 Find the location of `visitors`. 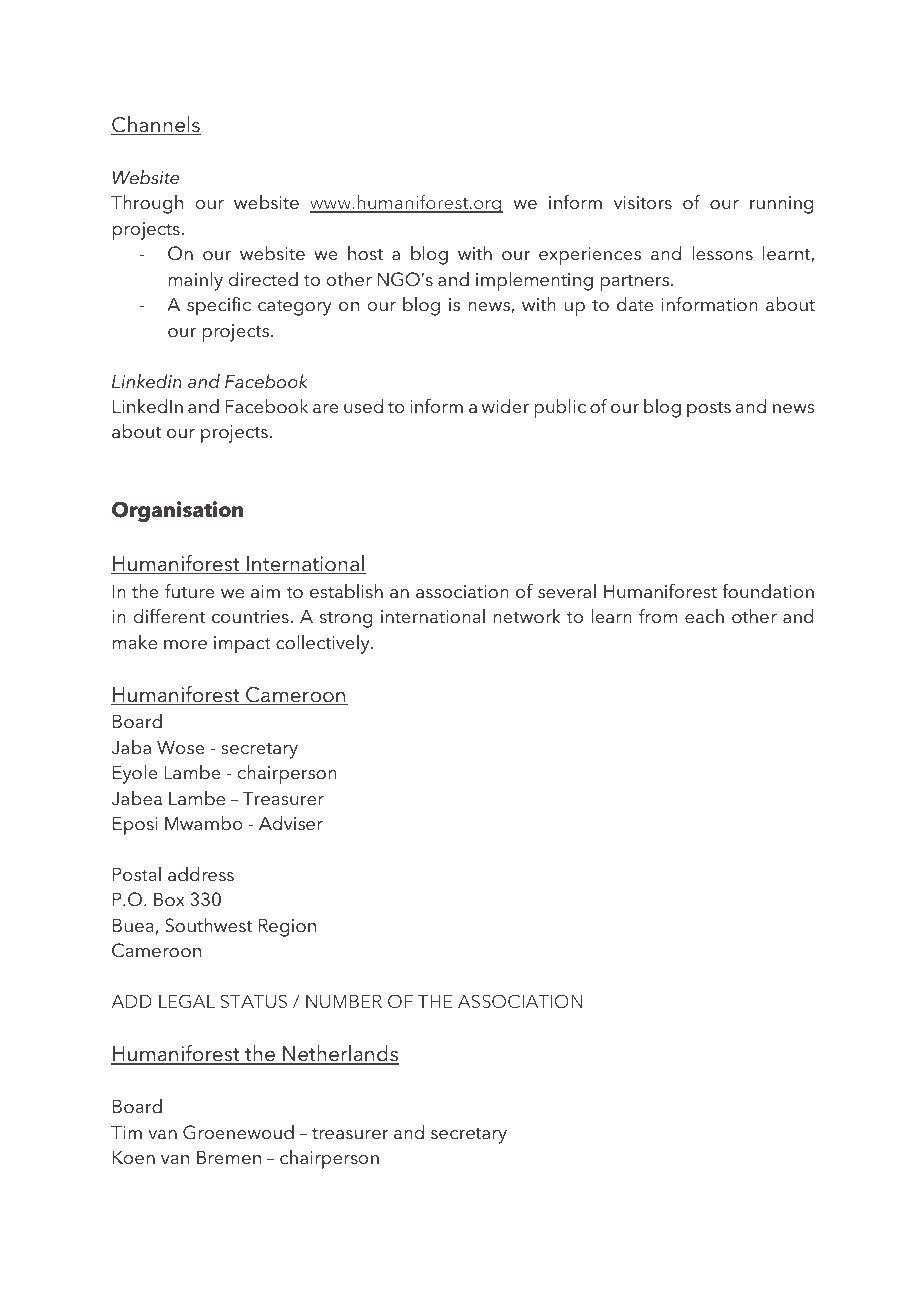

visitors is located at coordinates (643, 203).
